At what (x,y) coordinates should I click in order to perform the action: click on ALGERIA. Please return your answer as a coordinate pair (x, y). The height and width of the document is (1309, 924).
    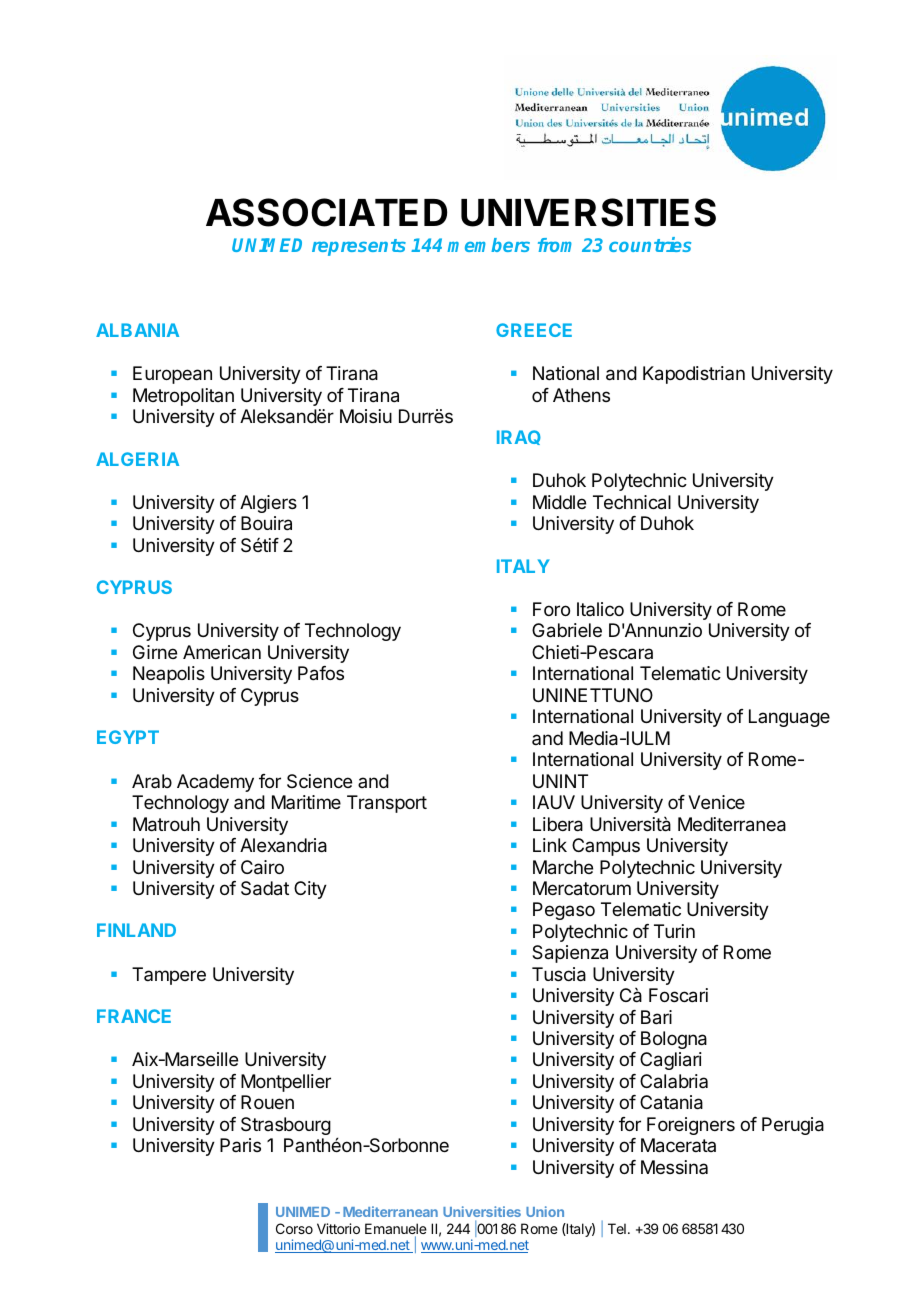
    Looking at the image, I should click on (137, 459).
